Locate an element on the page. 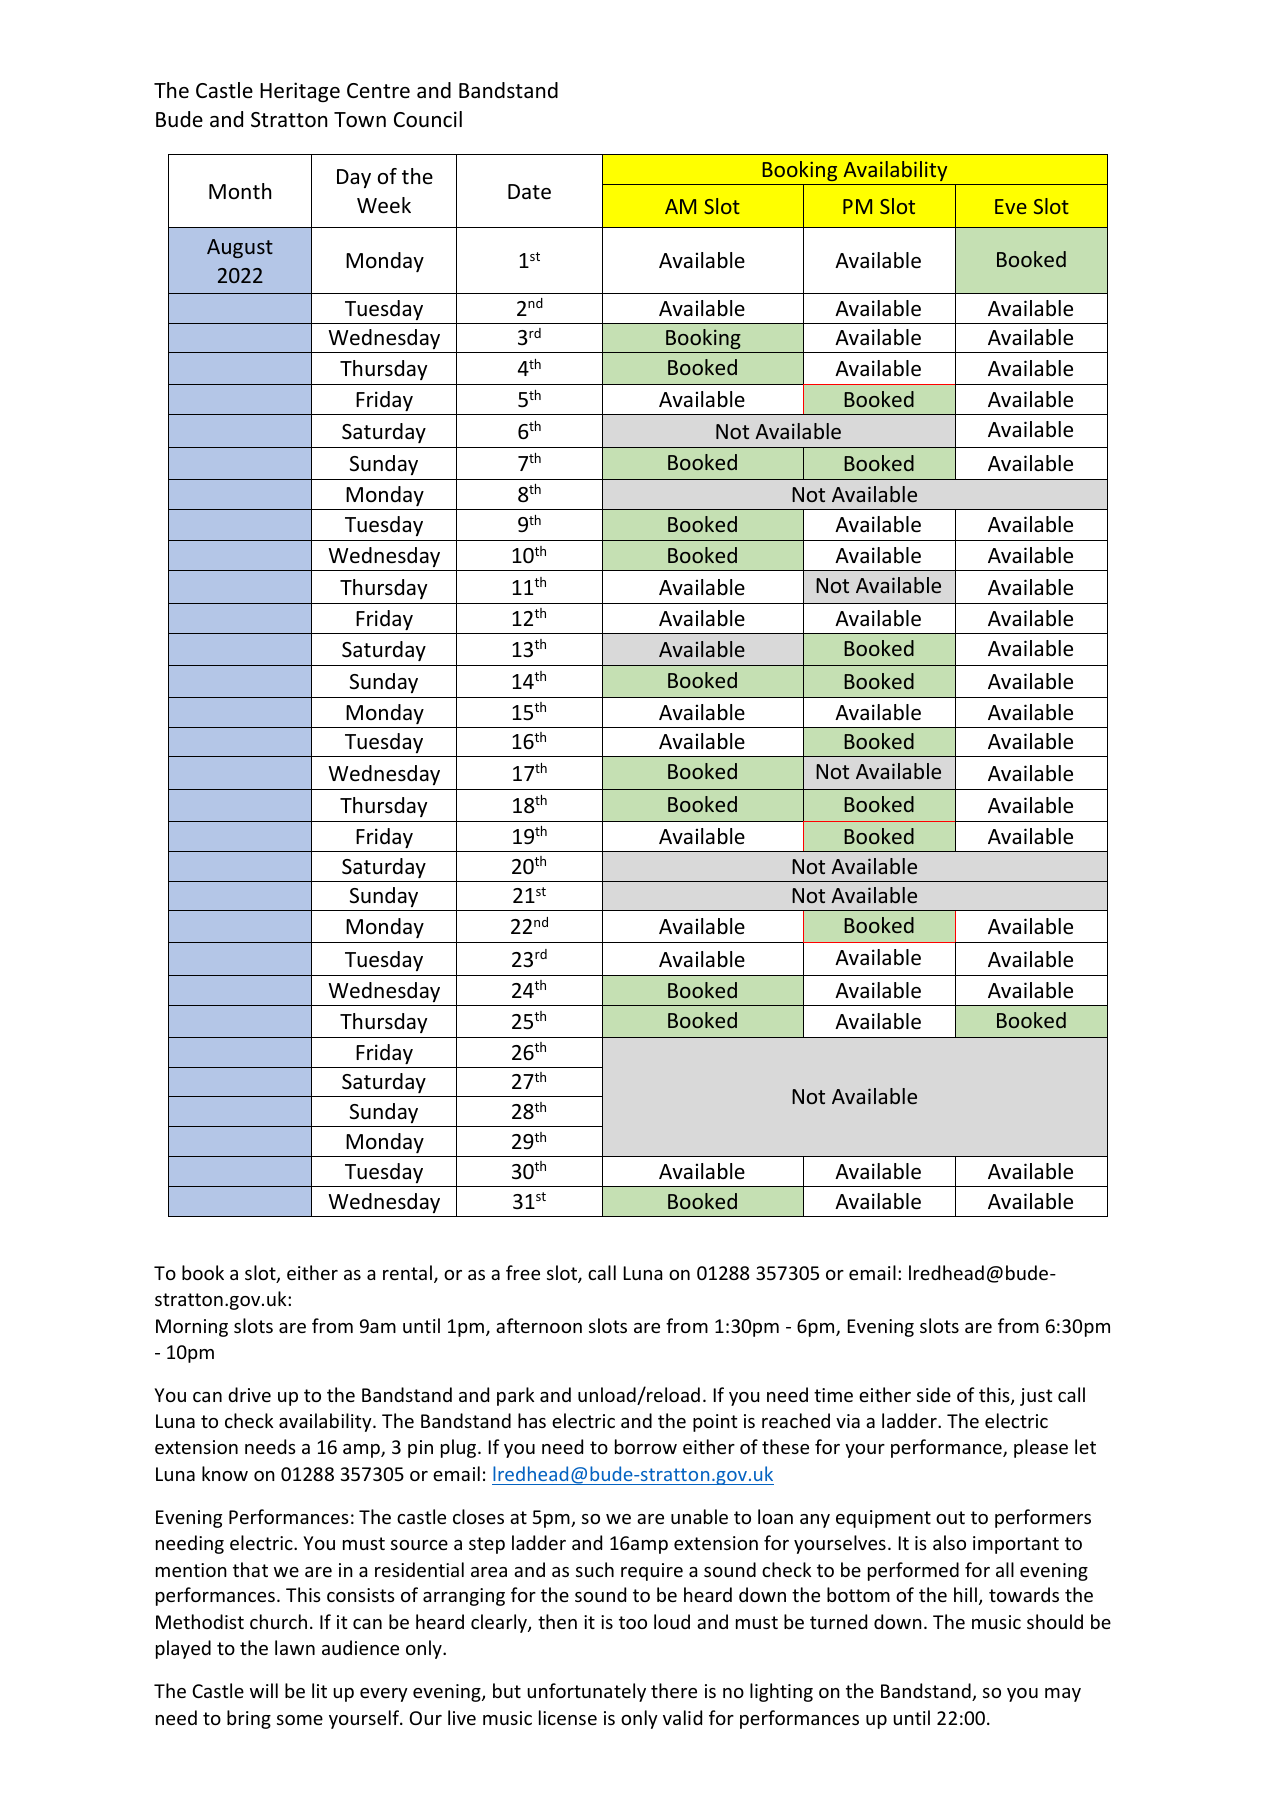  Council is located at coordinates (428, 119).
